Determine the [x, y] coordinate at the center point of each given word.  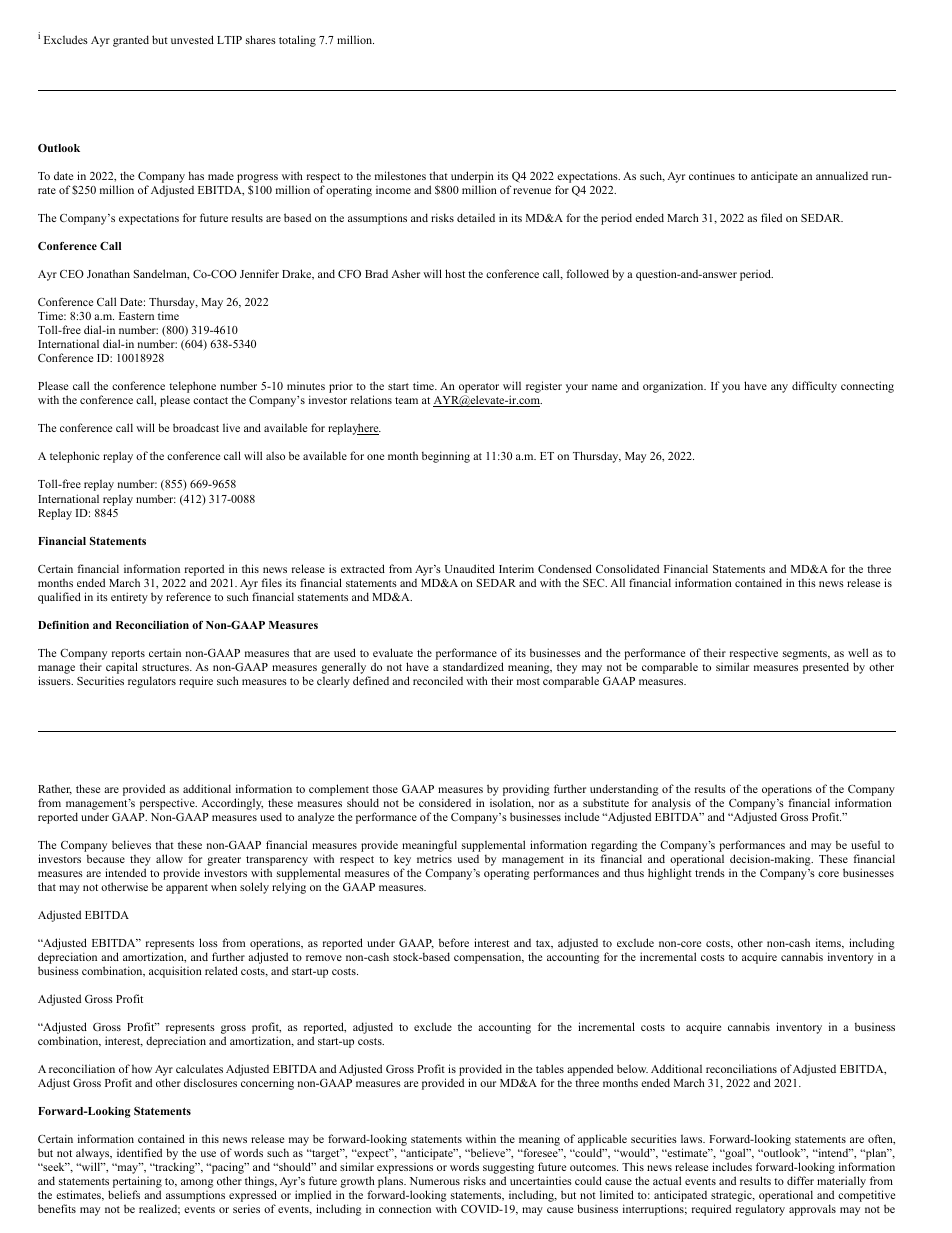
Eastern [136, 316]
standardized [473, 666]
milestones [400, 175]
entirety [129, 598]
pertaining [137, 1183]
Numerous [435, 1181]
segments [806, 655]
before [454, 942]
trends [710, 872]
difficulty [814, 387]
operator [479, 389]
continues [712, 176]
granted [131, 41]
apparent [187, 889]
